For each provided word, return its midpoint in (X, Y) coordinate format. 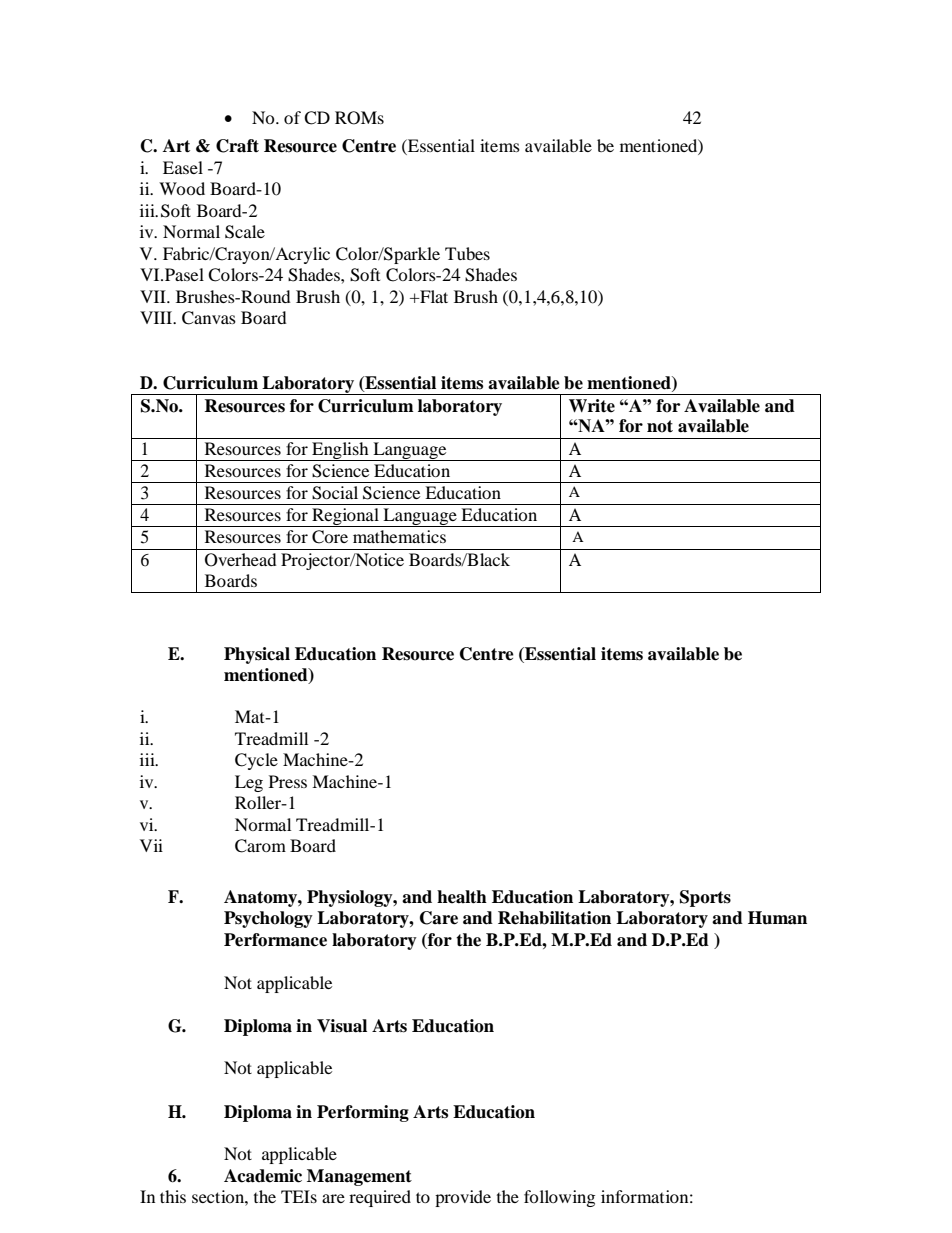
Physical (257, 655)
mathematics (399, 536)
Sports (705, 898)
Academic (263, 1176)
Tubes (467, 253)
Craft (237, 146)
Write (592, 406)
